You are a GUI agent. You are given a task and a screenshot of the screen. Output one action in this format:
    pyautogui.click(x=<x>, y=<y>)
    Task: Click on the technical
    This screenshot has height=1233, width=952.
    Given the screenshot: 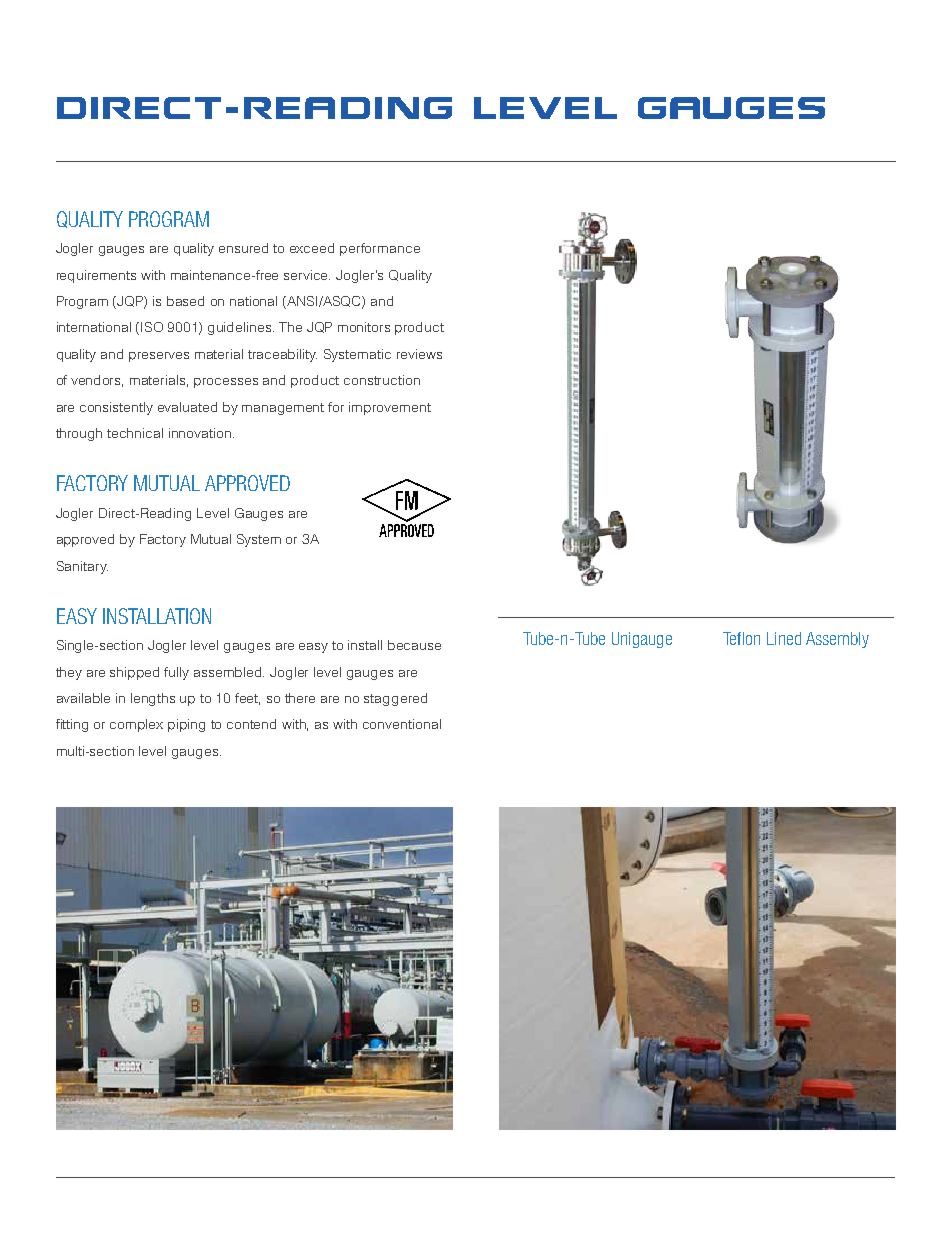 What is the action you would take?
    pyautogui.click(x=135, y=433)
